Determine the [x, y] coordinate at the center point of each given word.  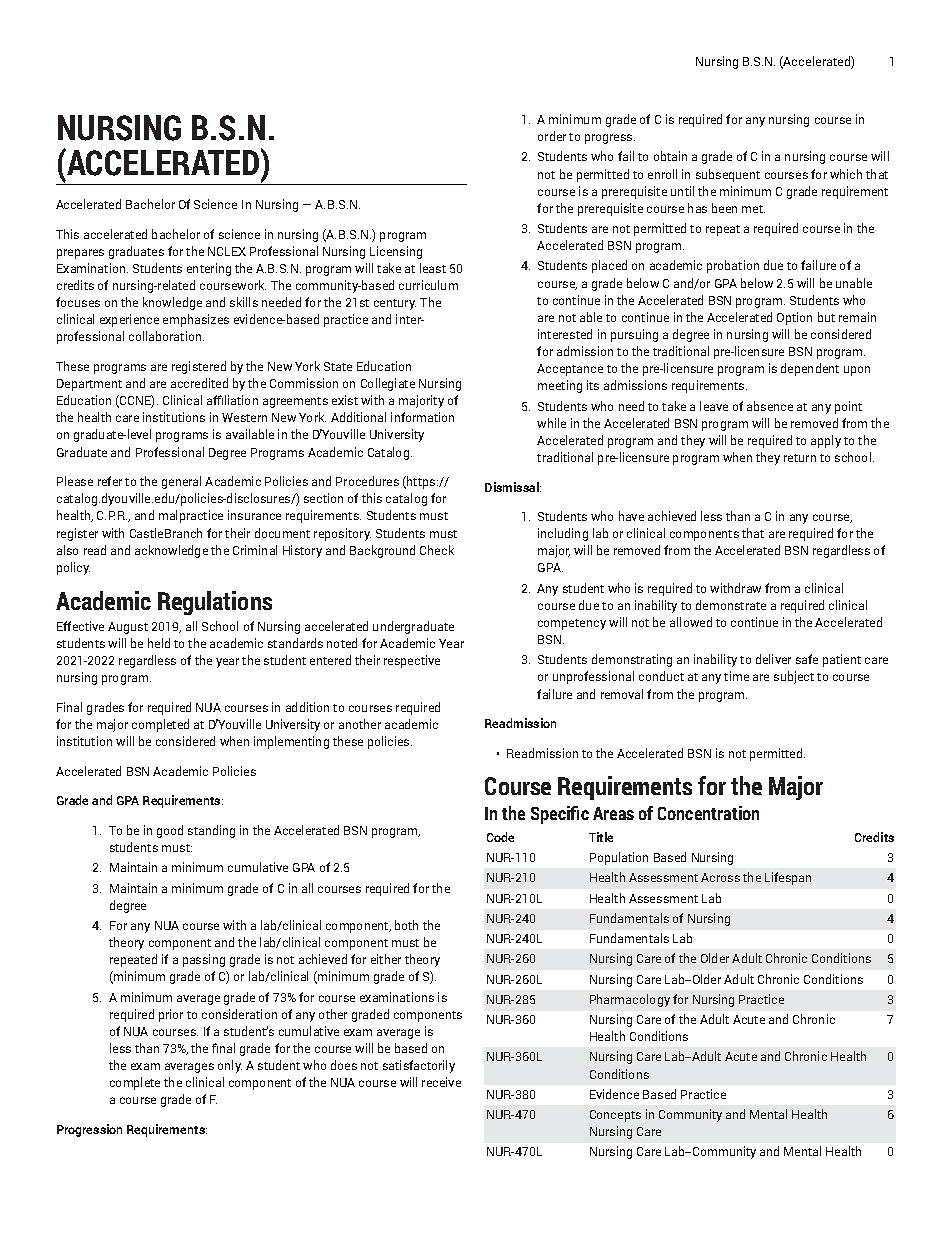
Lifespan [788, 878]
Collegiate [388, 384]
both [406, 925]
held [159, 643]
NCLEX [227, 251]
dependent [810, 369]
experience [129, 320]
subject [794, 677]
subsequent [728, 175]
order [552, 136]
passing [204, 960]
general [181, 482]
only [230, 1066]
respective [412, 661]
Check [437, 550]
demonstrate [731, 605]
